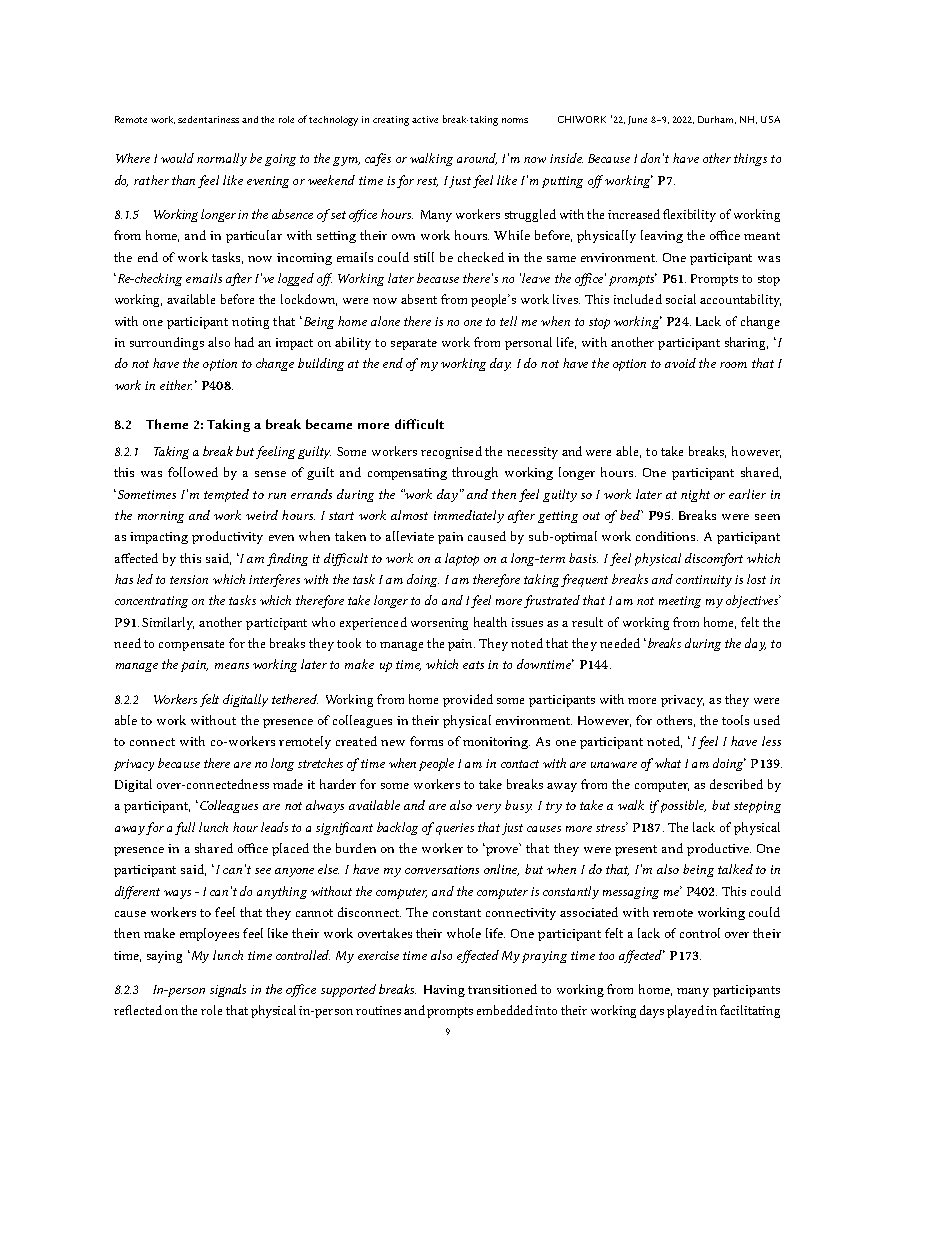 Image resolution: width=952 pixels, height=1233 pixels. I want to click on provided, so click(468, 700).
